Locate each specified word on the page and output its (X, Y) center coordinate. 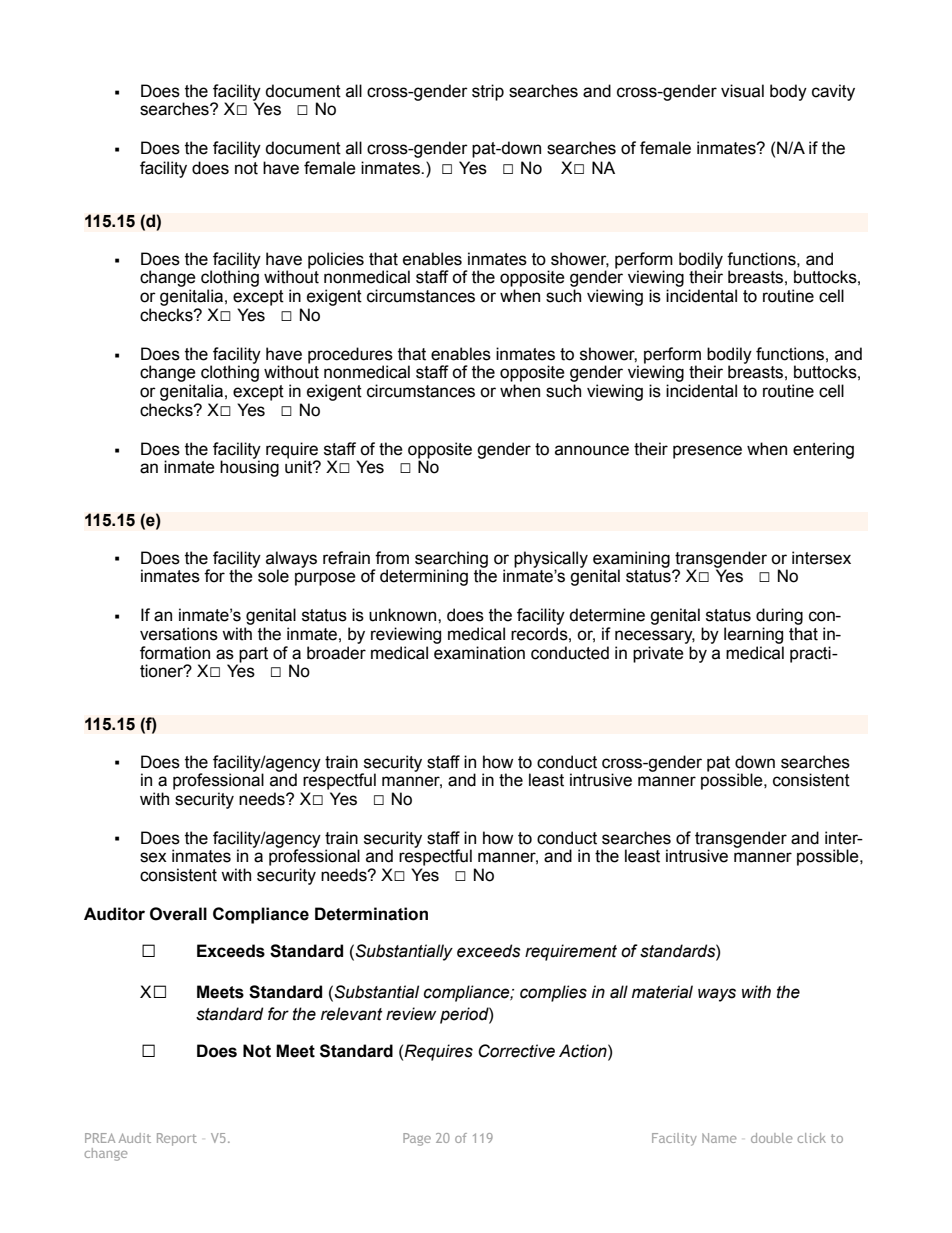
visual (742, 91)
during (779, 616)
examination (479, 653)
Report (177, 1139)
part (253, 655)
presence (707, 452)
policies (336, 260)
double (771, 1138)
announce (592, 450)
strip (488, 92)
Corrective (516, 1051)
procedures (350, 355)
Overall (178, 914)
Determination (371, 914)
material (662, 992)
